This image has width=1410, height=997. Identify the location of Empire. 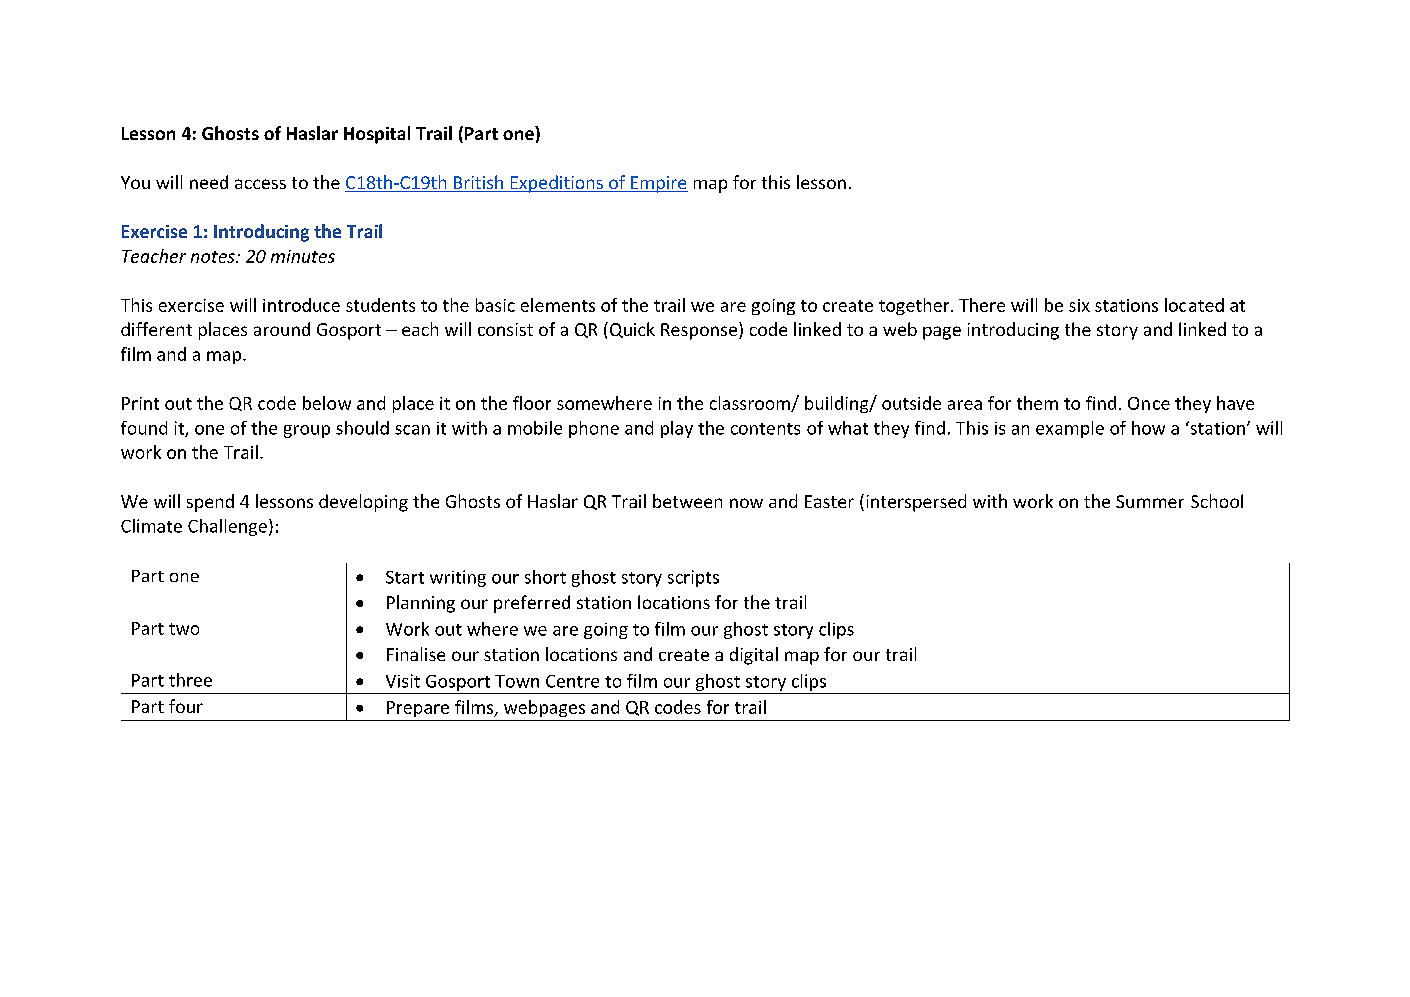
(658, 184).
